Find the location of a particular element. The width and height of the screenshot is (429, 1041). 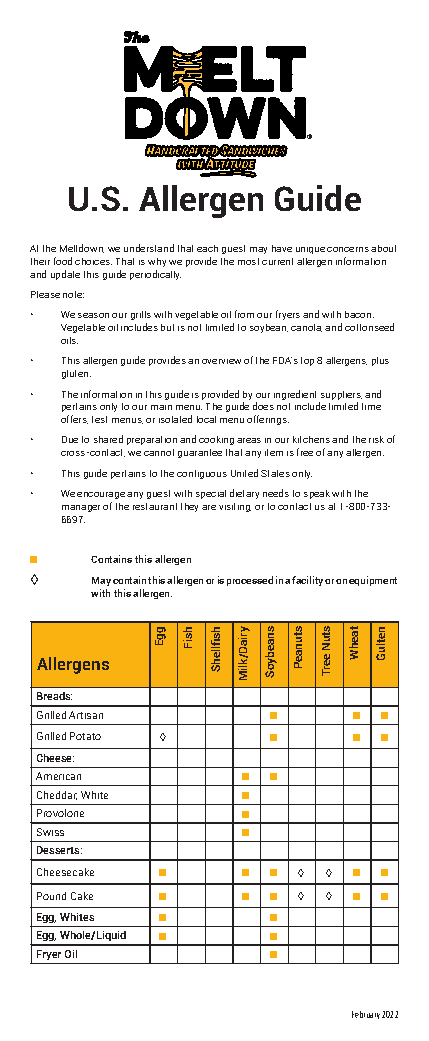

Artisan is located at coordinates (86, 715).
